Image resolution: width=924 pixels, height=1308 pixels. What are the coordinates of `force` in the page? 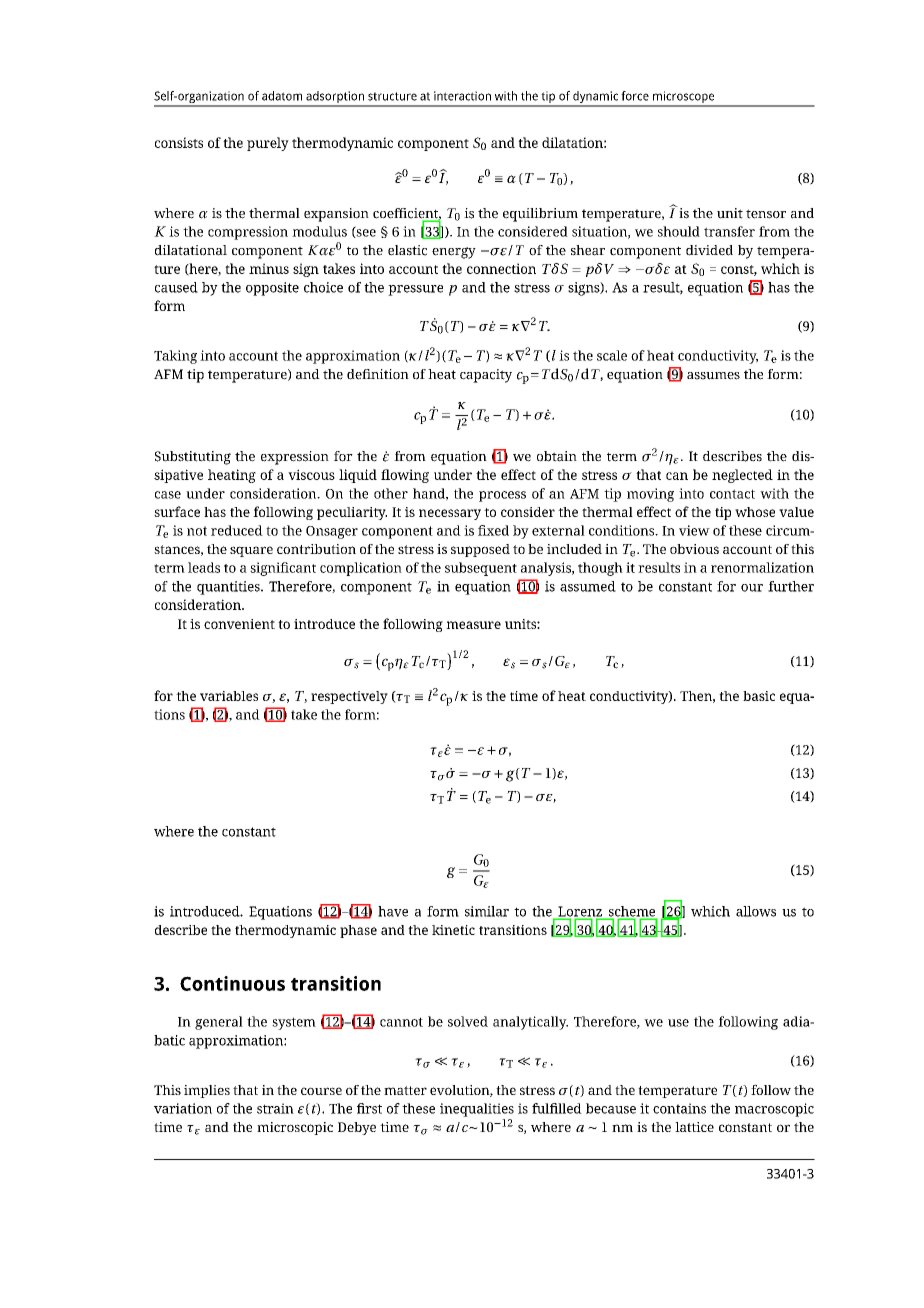 It's located at (635, 96).
